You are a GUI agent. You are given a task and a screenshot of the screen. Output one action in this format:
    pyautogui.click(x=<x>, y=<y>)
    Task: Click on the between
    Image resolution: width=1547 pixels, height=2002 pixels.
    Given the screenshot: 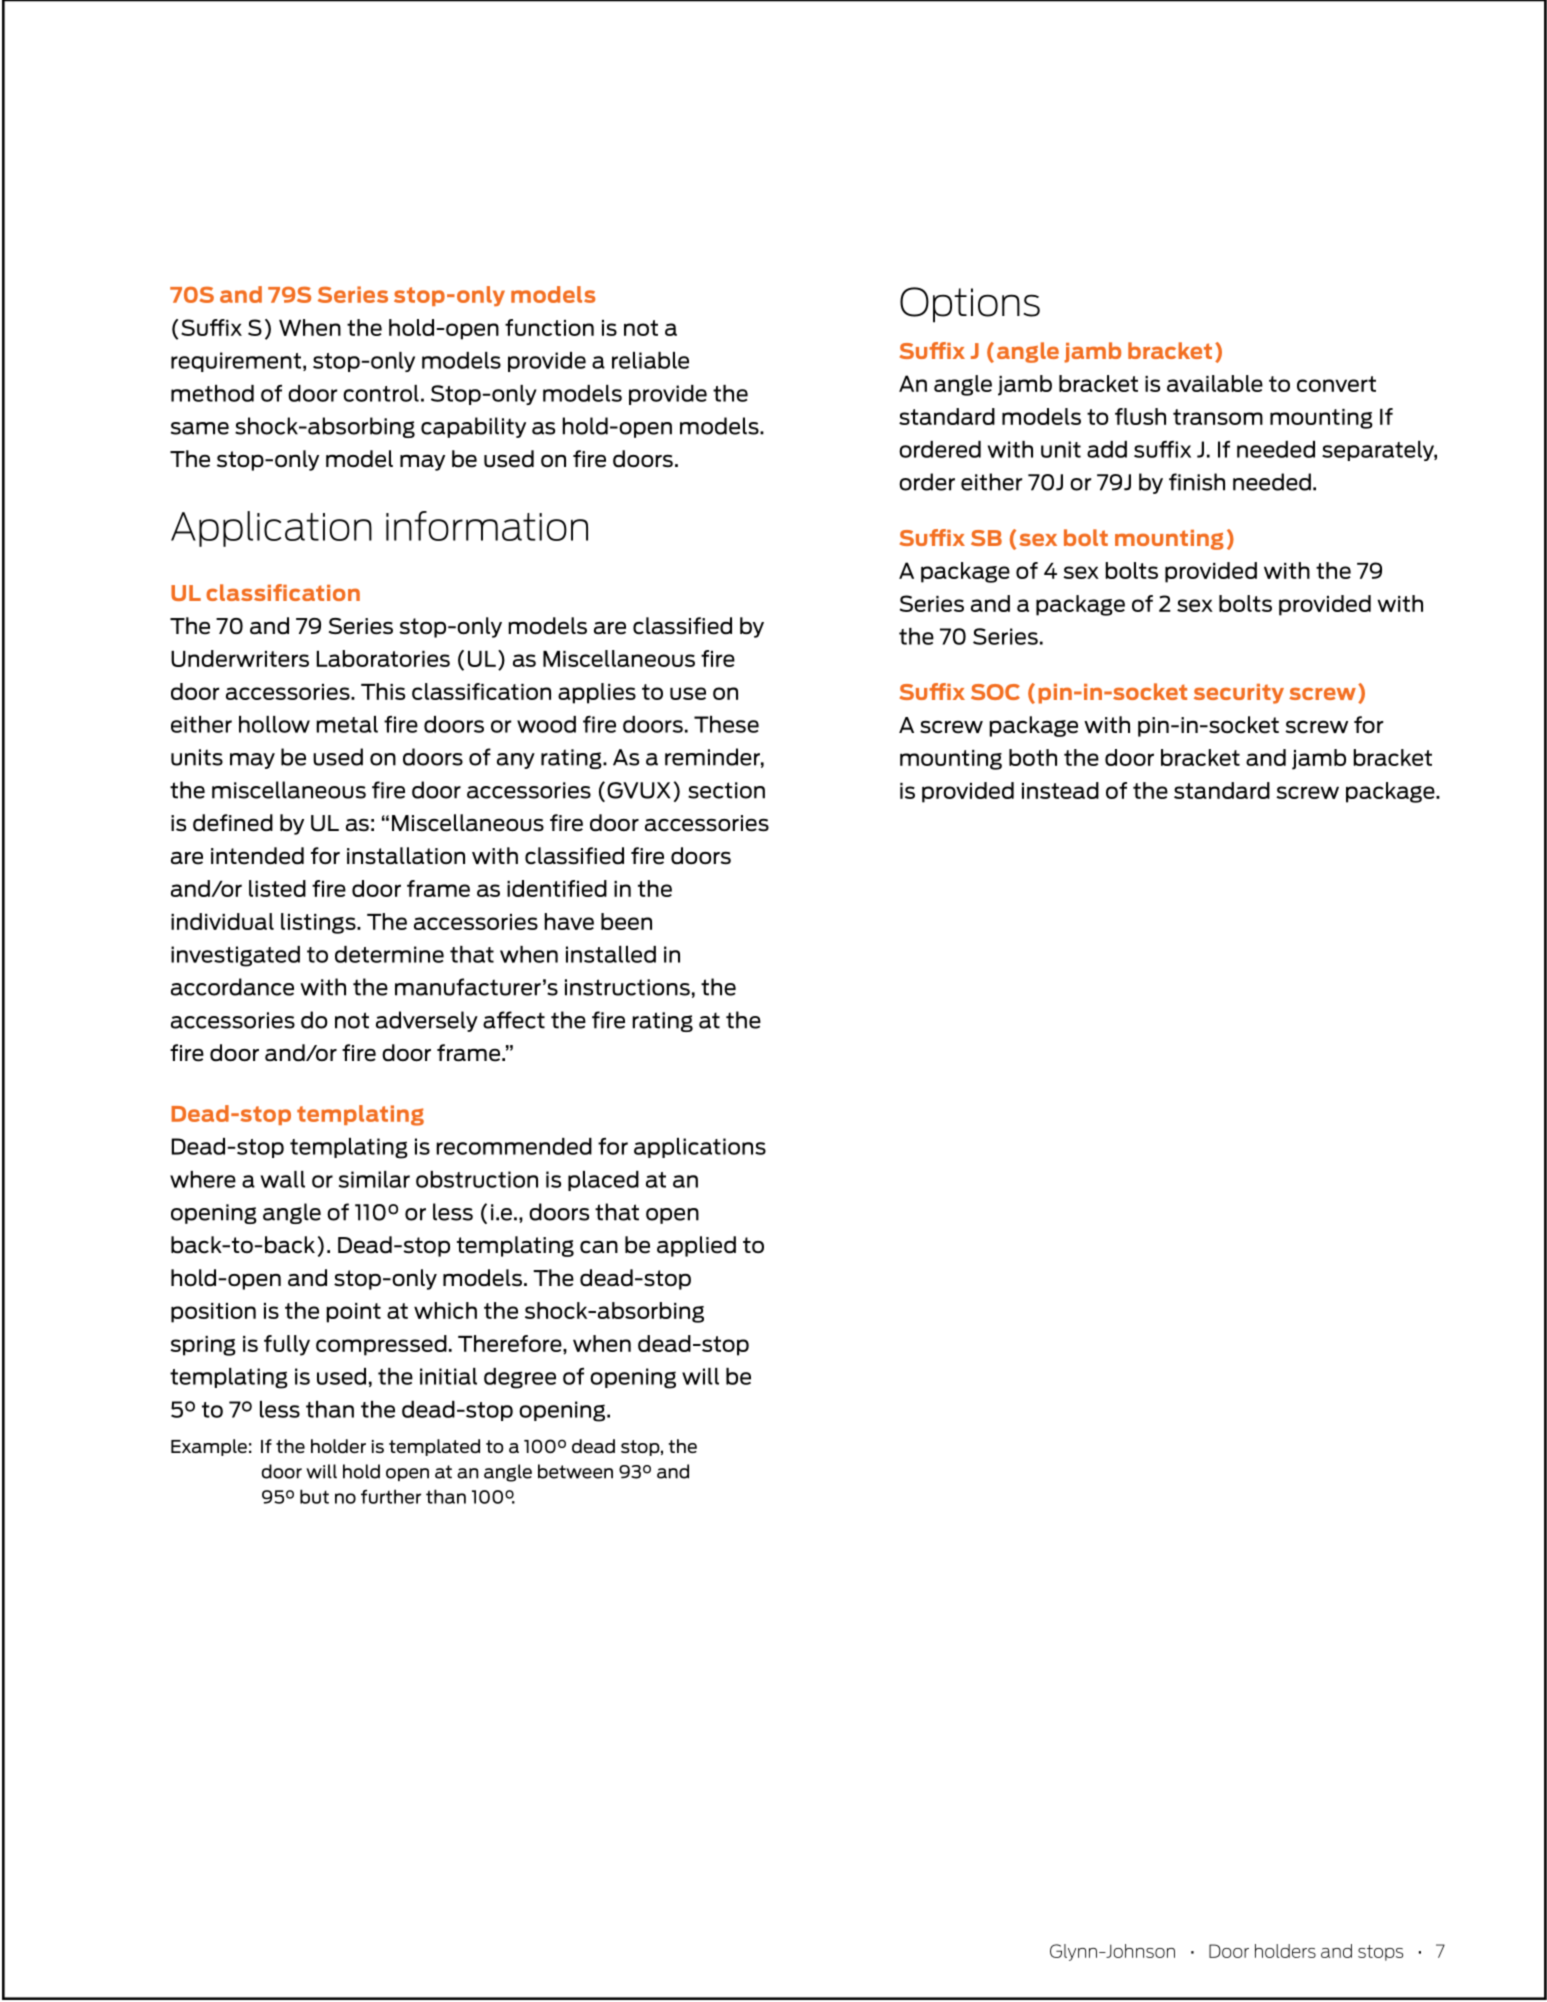 What is the action you would take?
    pyautogui.click(x=575, y=1471)
